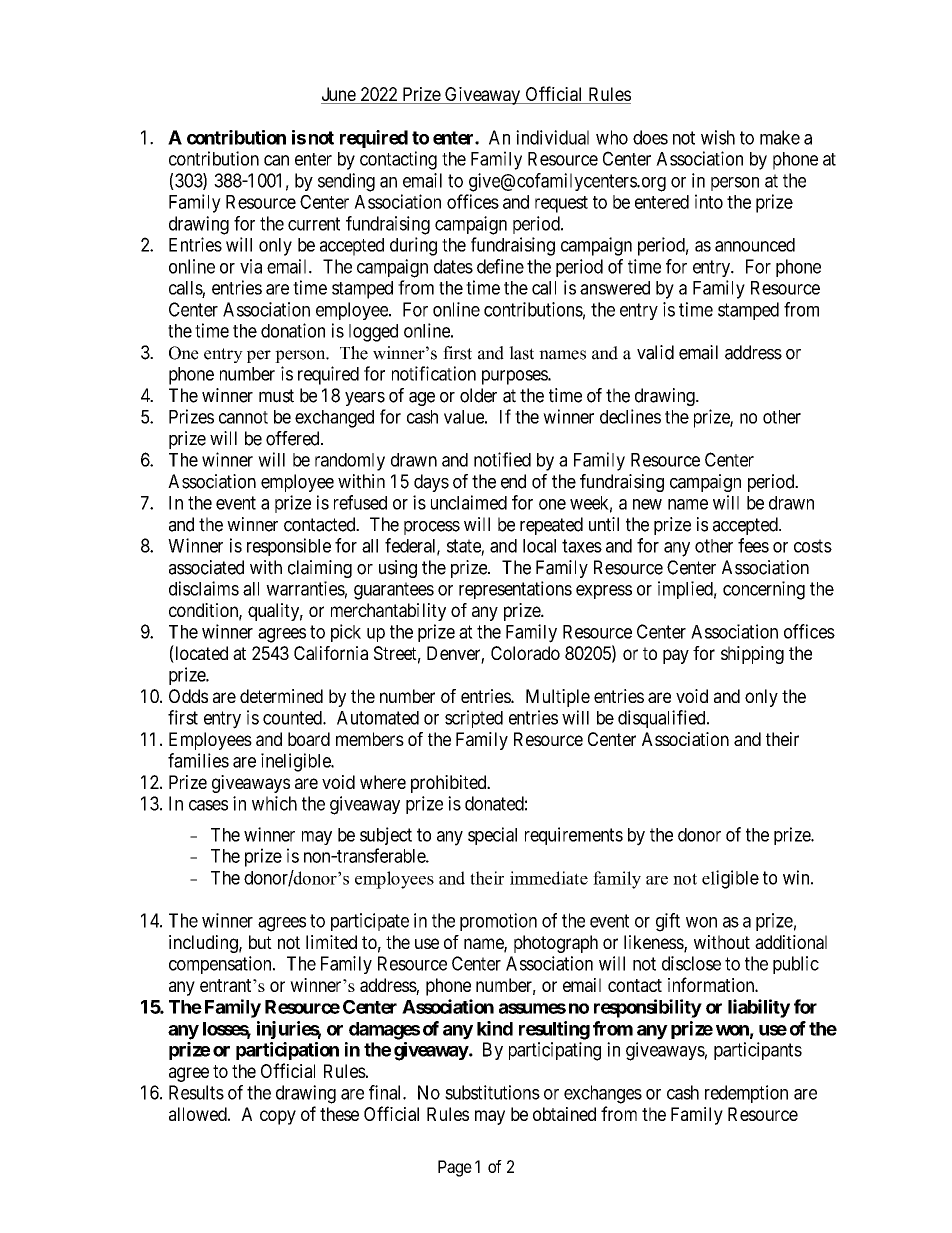 This screenshot has width=952, height=1233. What do you see at coordinates (552, 137) in the screenshot?
I see `individual` at bounding box center [552, 137].
